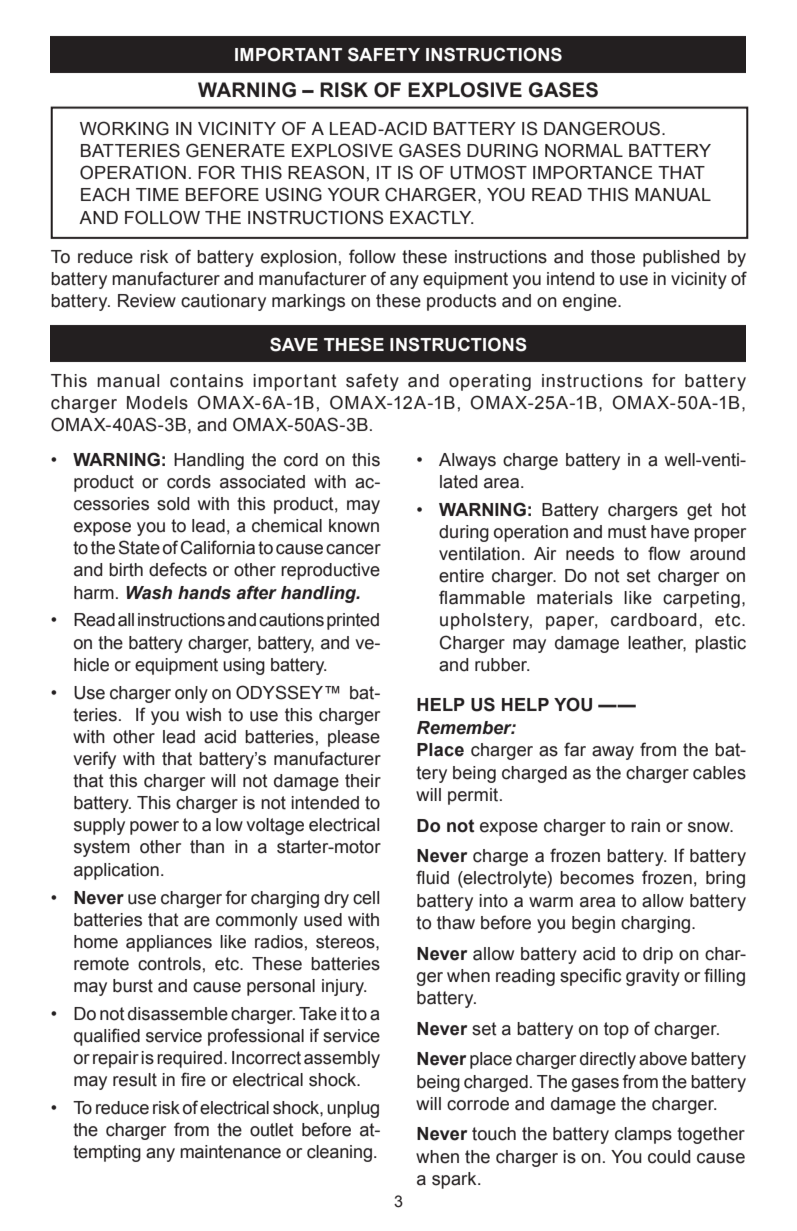 The width and height of the screenshot is (797, 1231). I want to click on cardboard, so click(654, 620).
